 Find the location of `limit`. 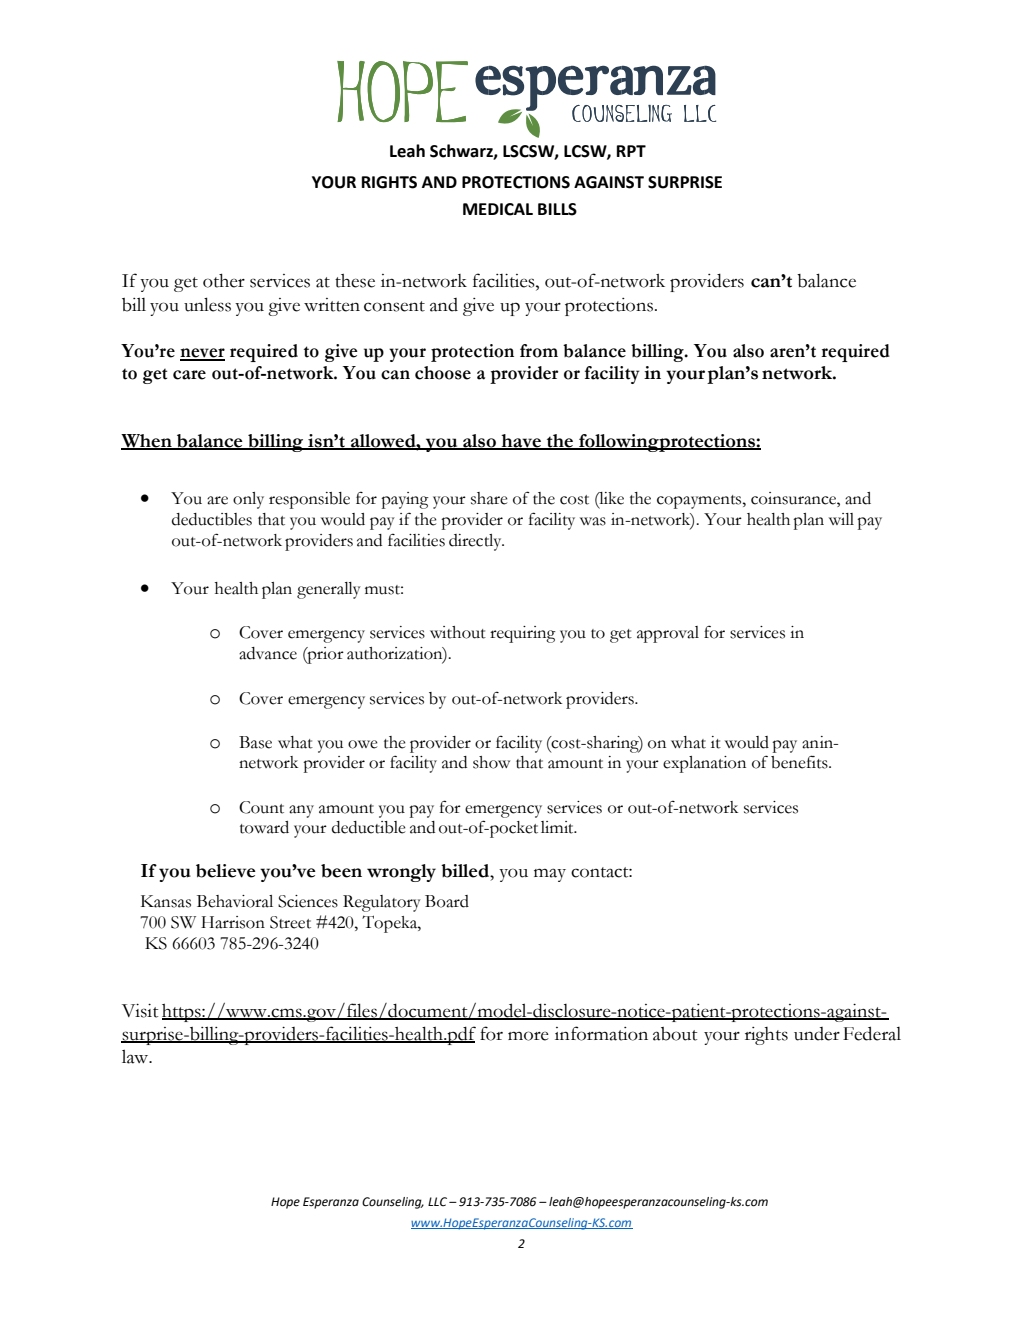

limit is located at coordinates (558, 827).
